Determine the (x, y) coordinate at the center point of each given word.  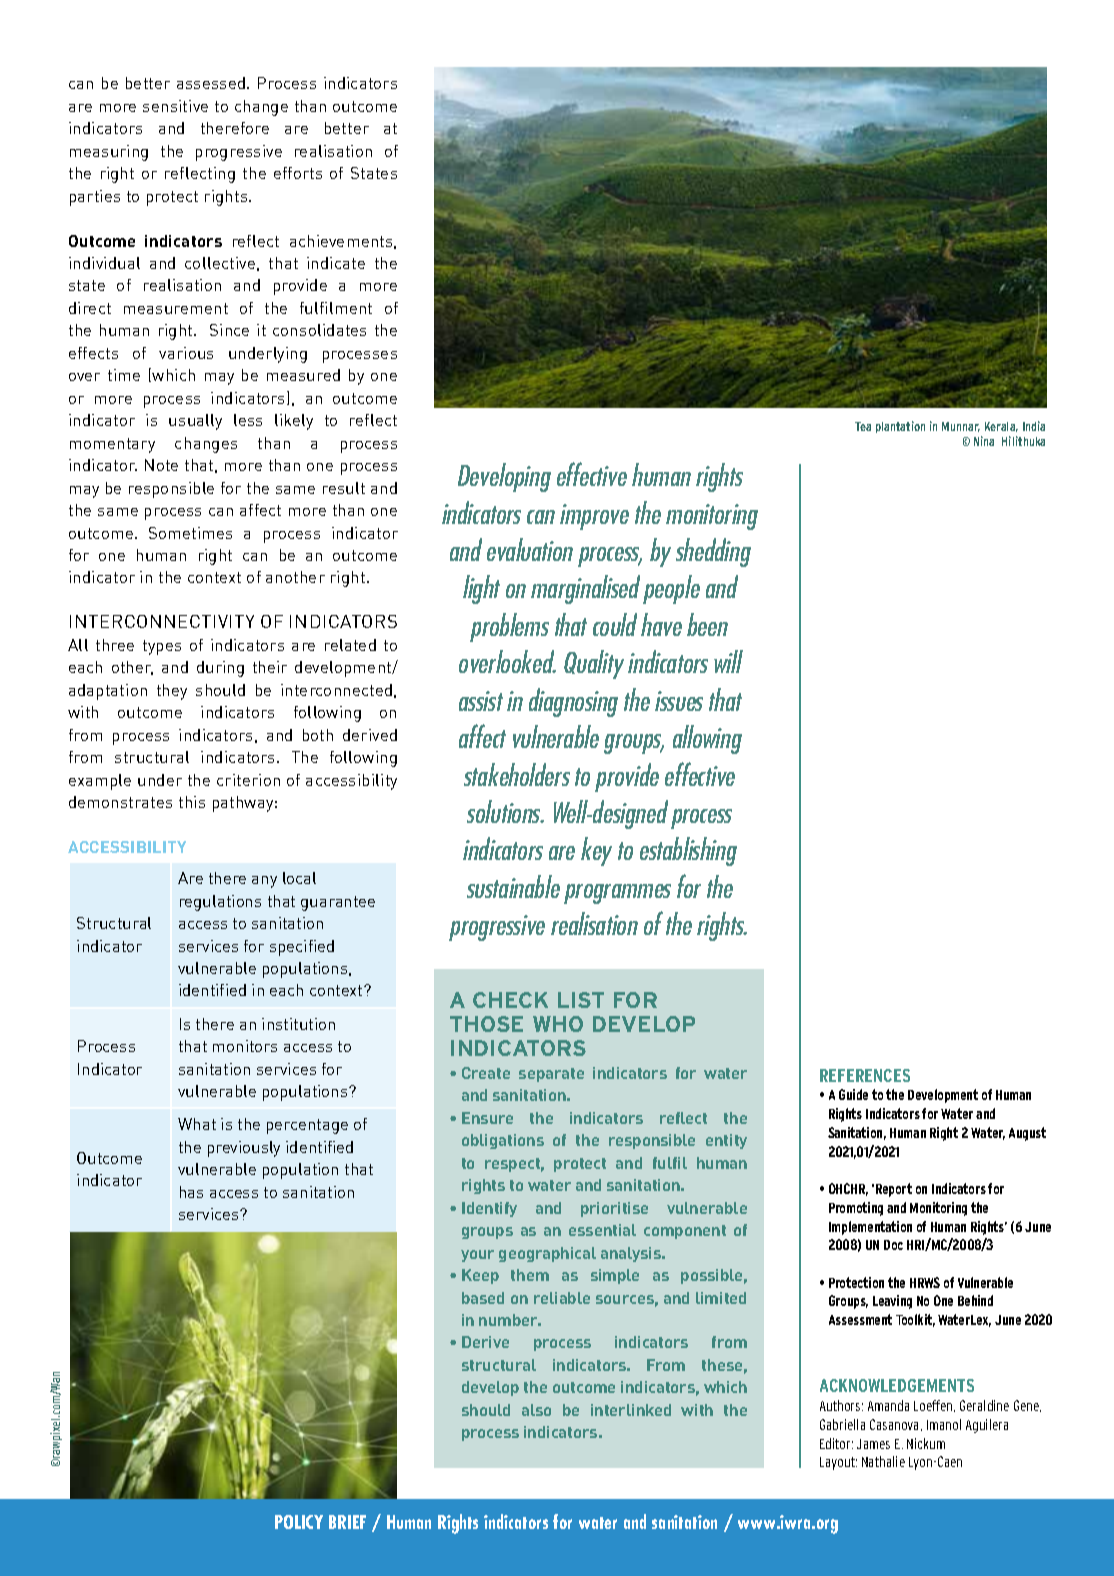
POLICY (299, 1522)
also (536, 1410)
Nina (984, 441)
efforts (298, 173)
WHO (558, 1024)
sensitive (175, 106)
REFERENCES (865, 1075)
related (350, 645)
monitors (245, 1046)
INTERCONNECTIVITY (162, 621)
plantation (900, 427)
